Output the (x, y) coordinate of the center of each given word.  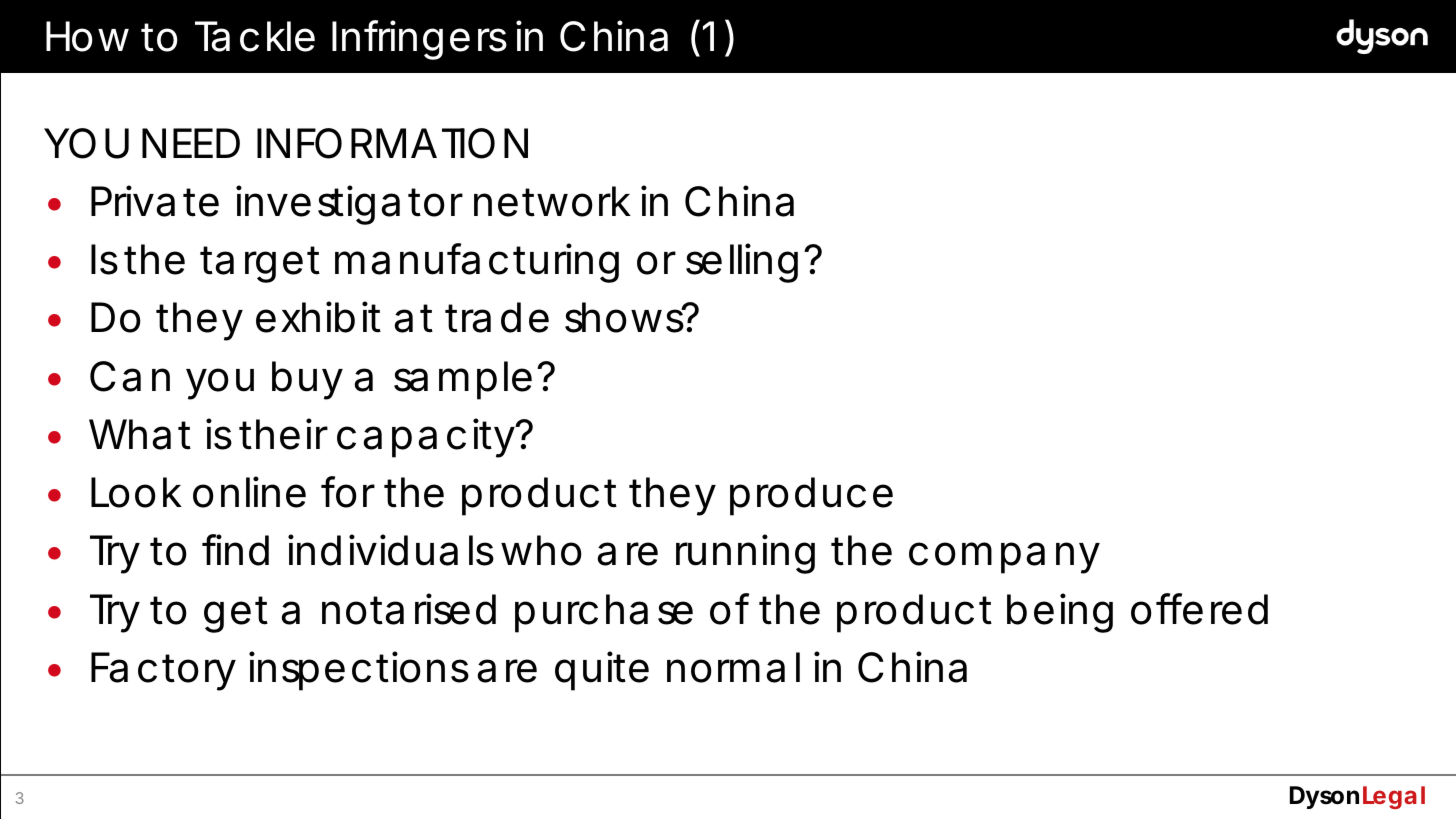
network (552, 201)
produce (811, 496)
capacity (425, 438)
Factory (163, 671)
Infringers (419, 40)
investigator (349, 205)
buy (307, 380)
